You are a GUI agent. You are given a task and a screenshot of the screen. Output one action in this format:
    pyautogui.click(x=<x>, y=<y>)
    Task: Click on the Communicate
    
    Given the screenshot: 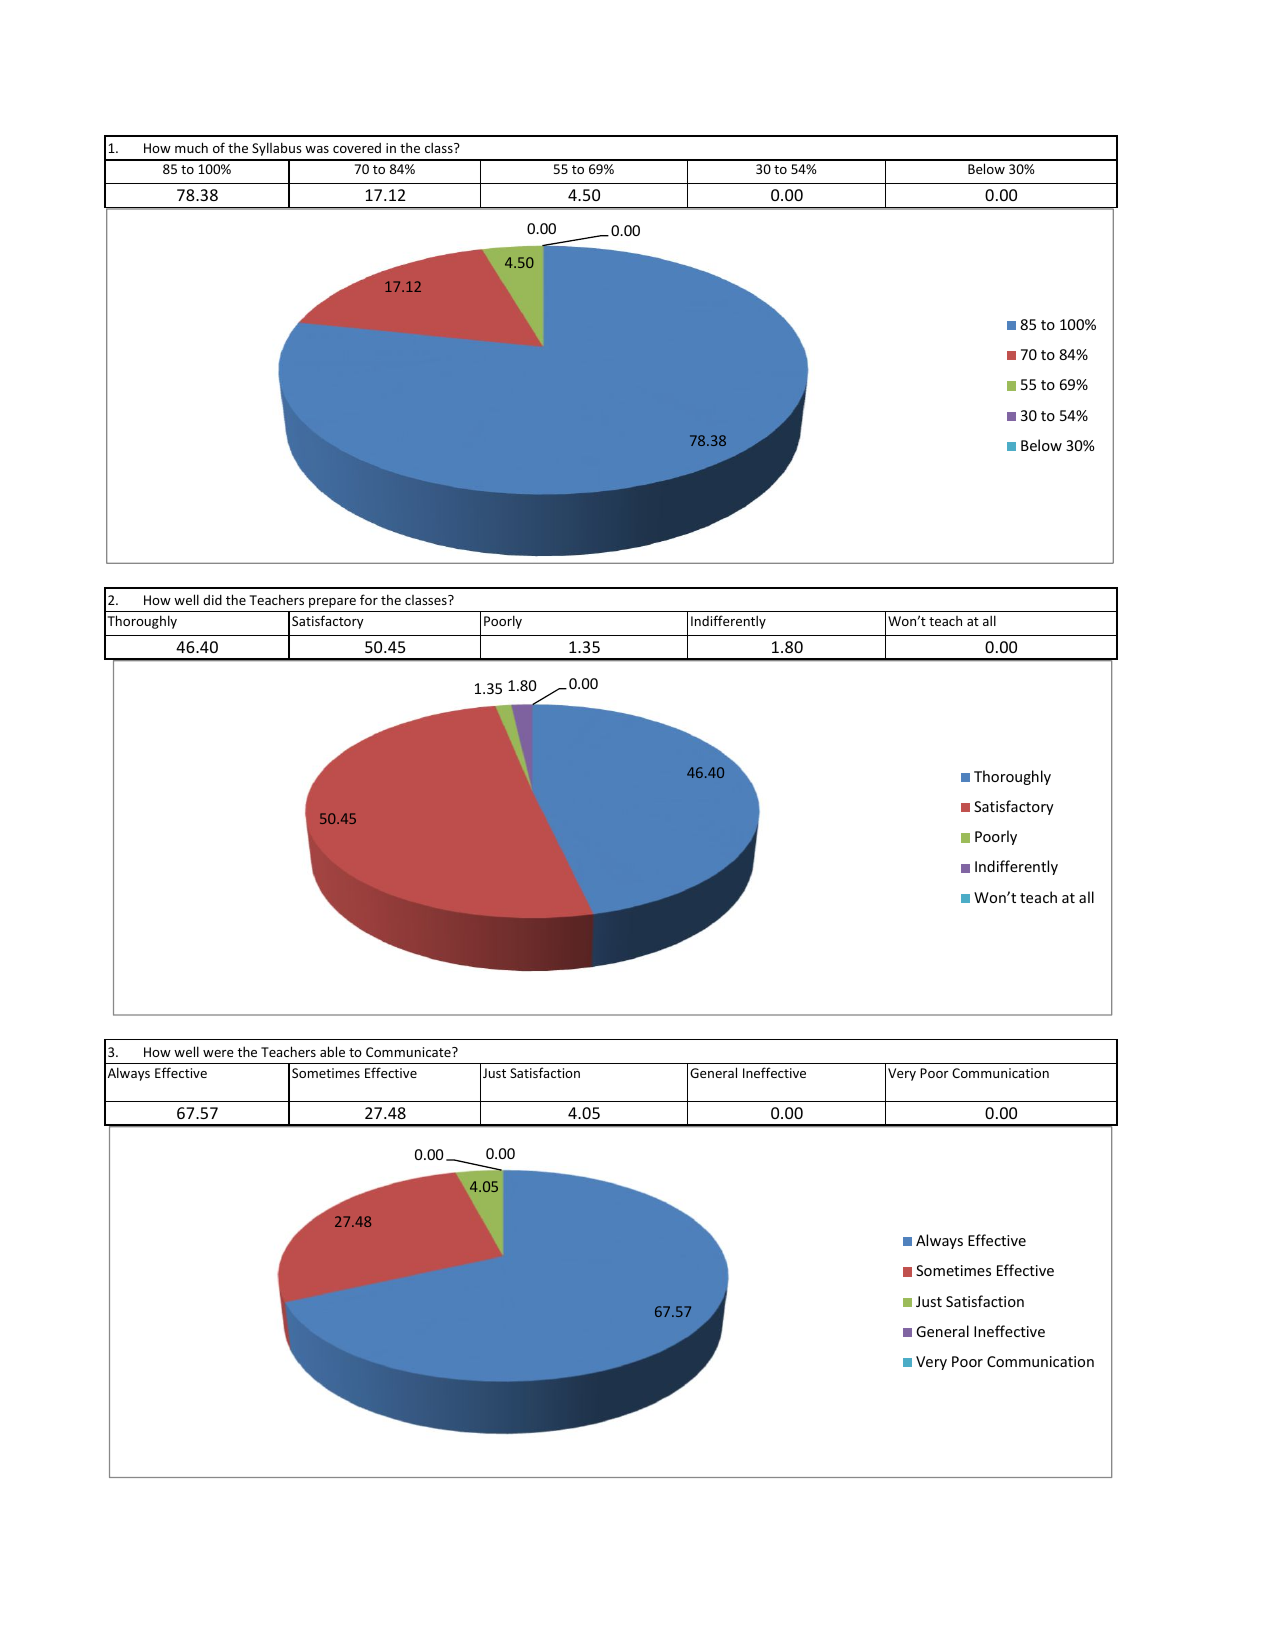 What is the action you would take?
    pyautogui.click(x=409, y=1052)
